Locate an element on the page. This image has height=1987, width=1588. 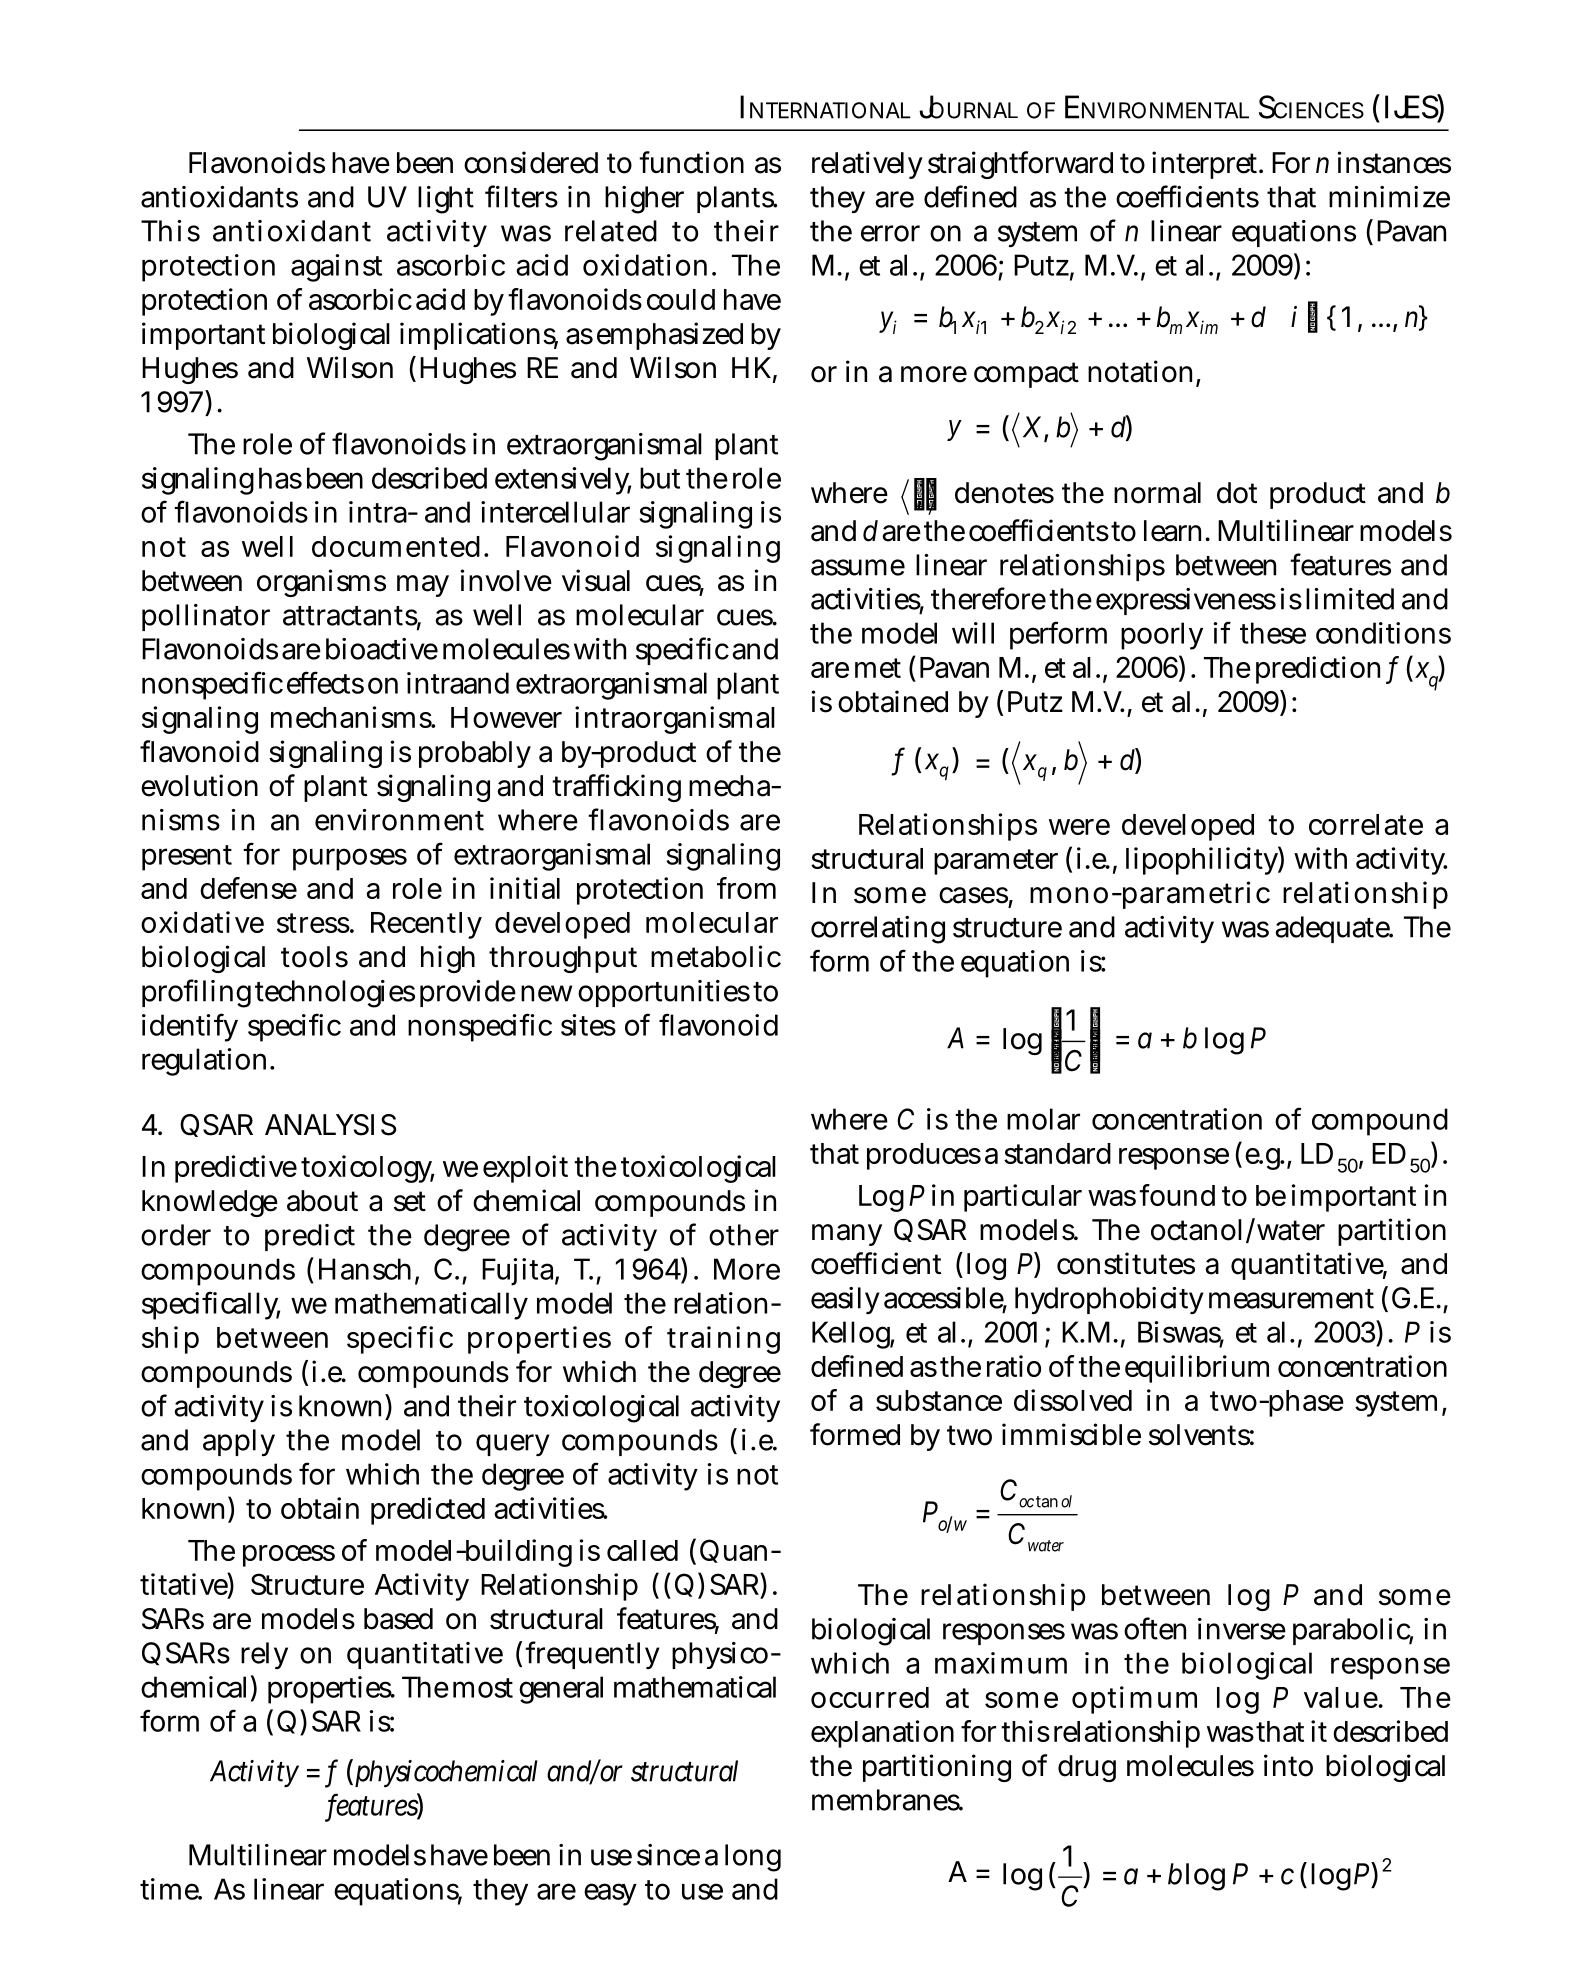
bioactive is located at coordinates (382, 649).
